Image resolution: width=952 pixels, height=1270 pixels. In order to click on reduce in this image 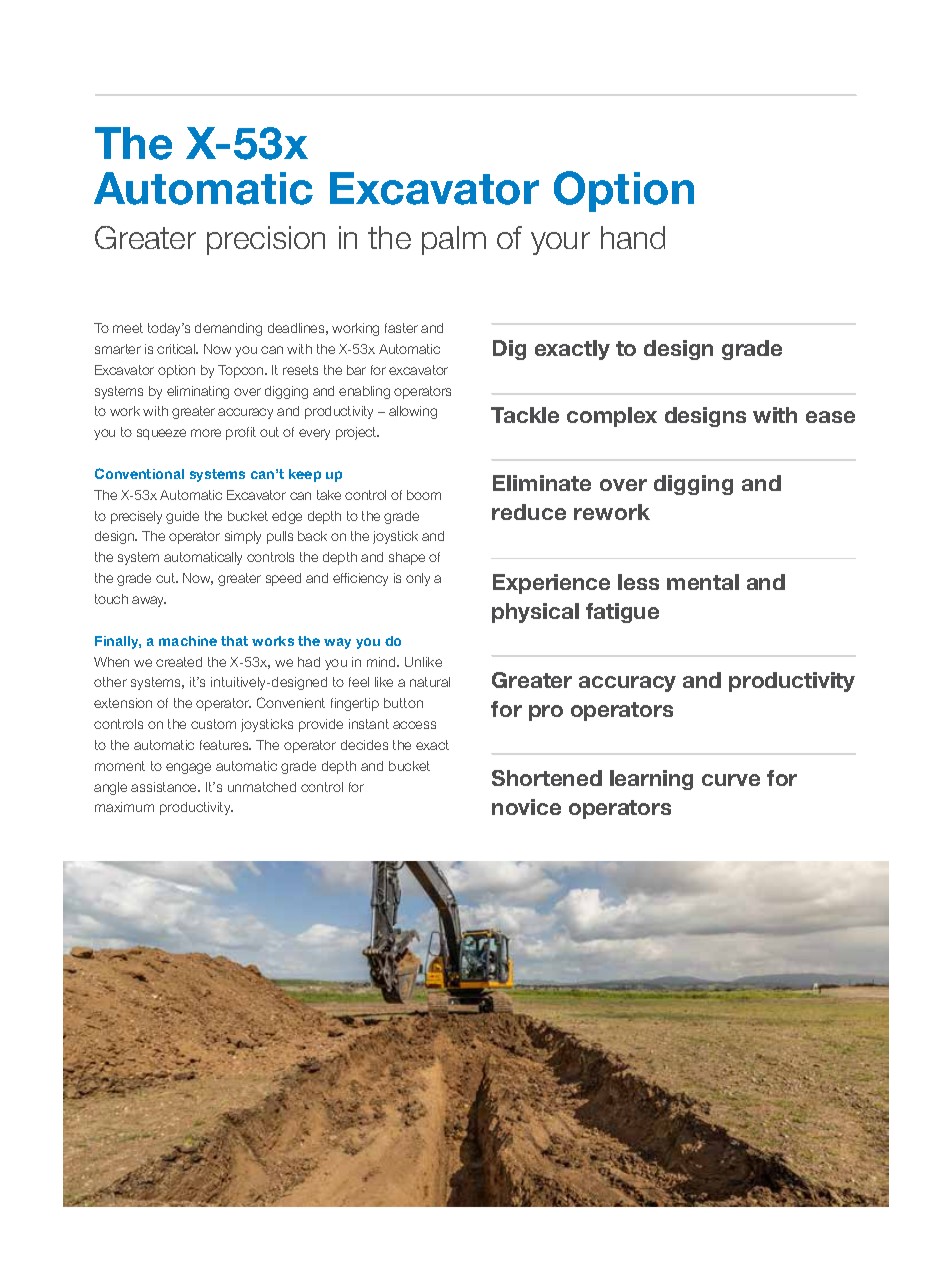, I will do `click(529, 512)`.
